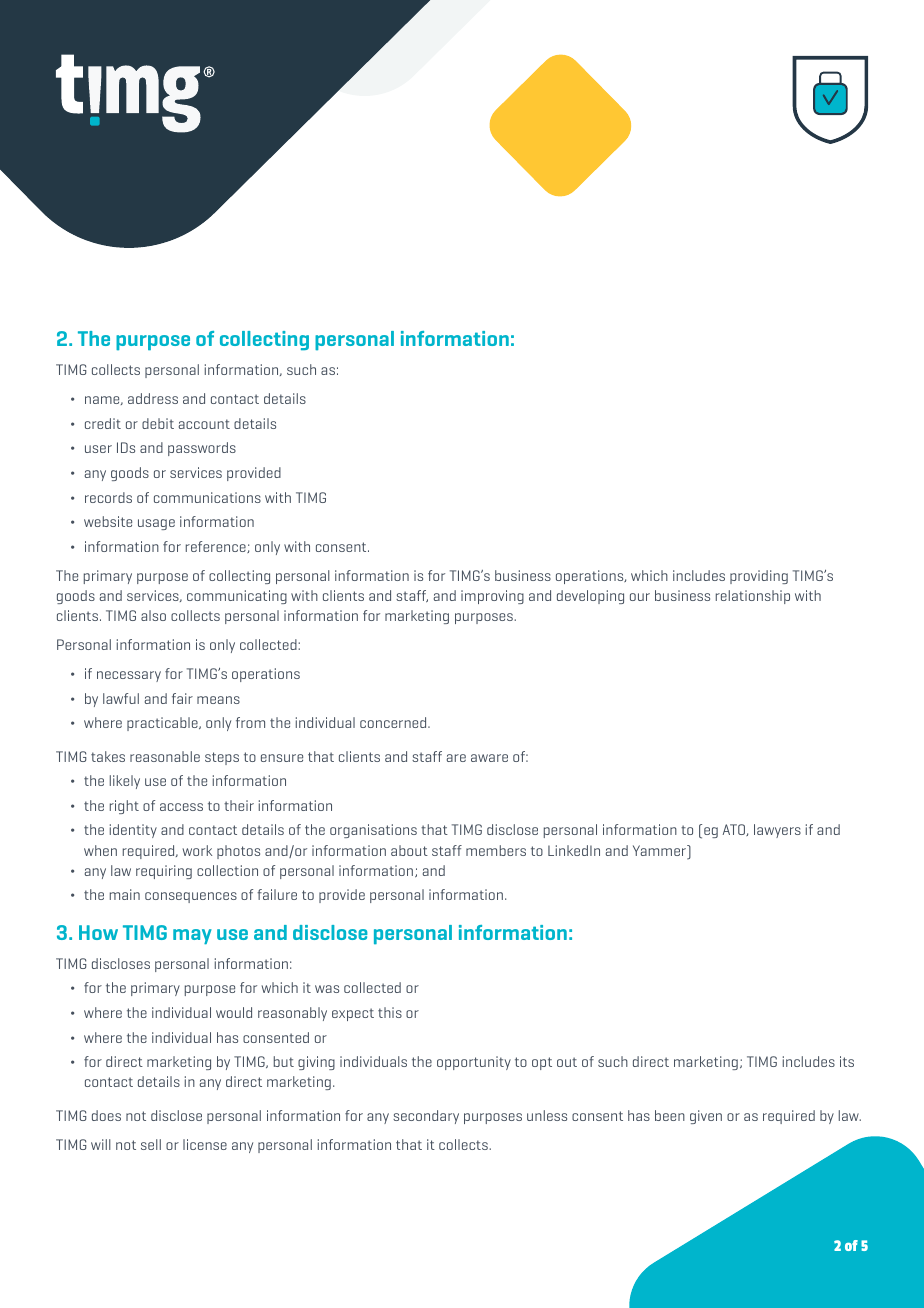 The width and height of the page is (924, 1308). What do you see at coordinates (202, 449) in the page?
I see `passwords` at bounding box center [202, 449].
